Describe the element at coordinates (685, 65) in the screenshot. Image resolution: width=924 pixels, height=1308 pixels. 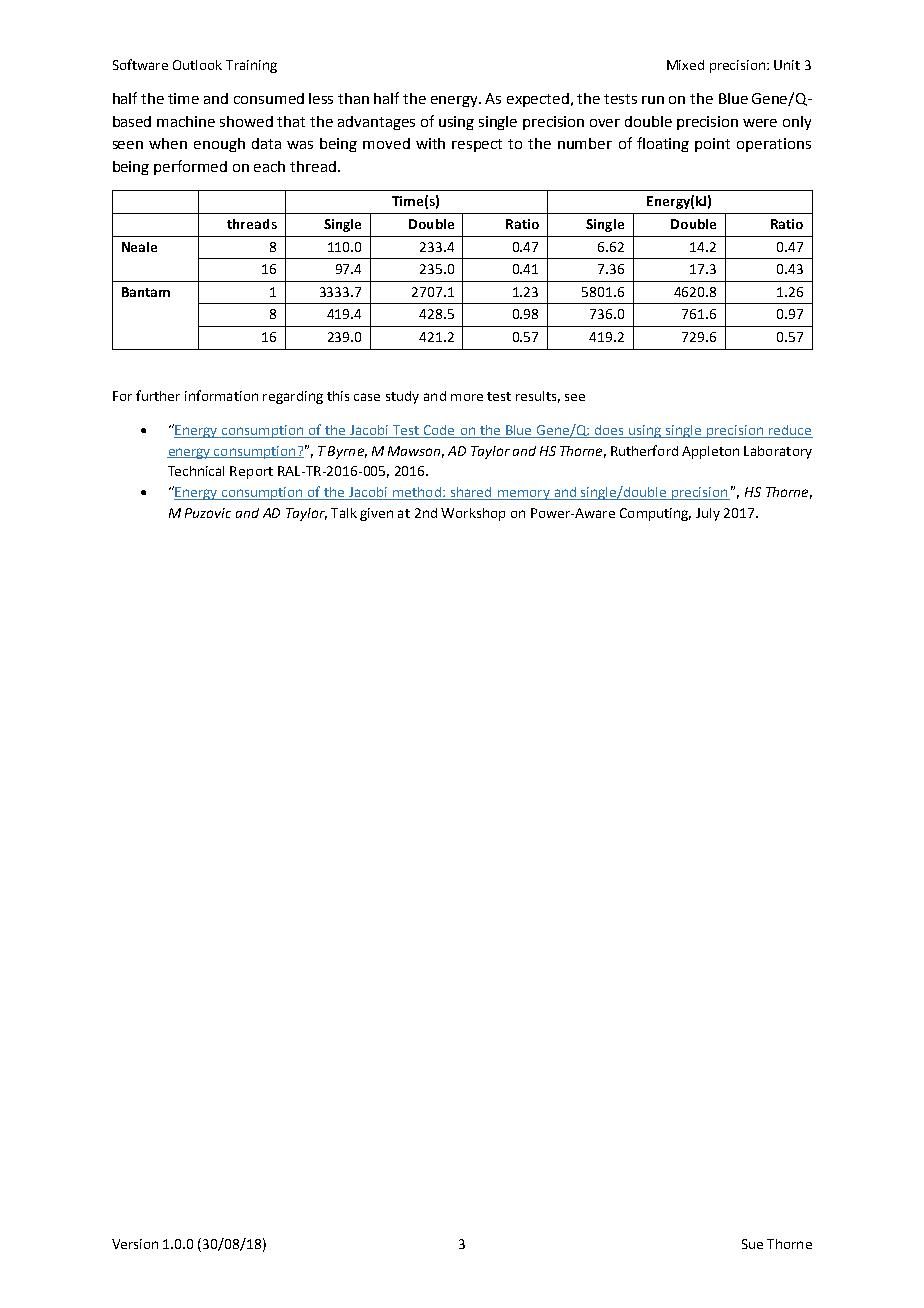
I see `Mixed` at that location.
